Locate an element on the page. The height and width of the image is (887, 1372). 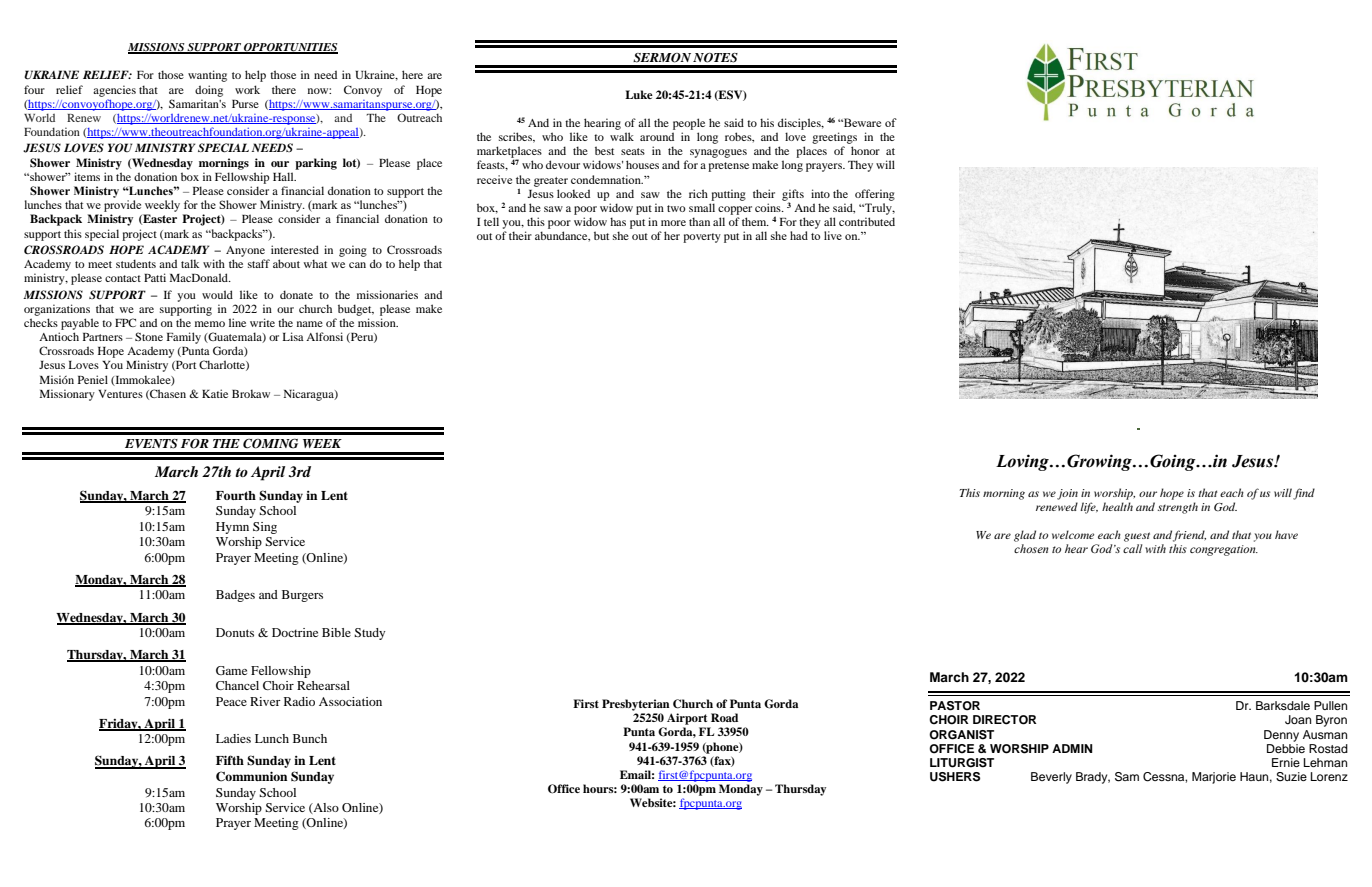
guest is located at coordinates (1137, 537).
